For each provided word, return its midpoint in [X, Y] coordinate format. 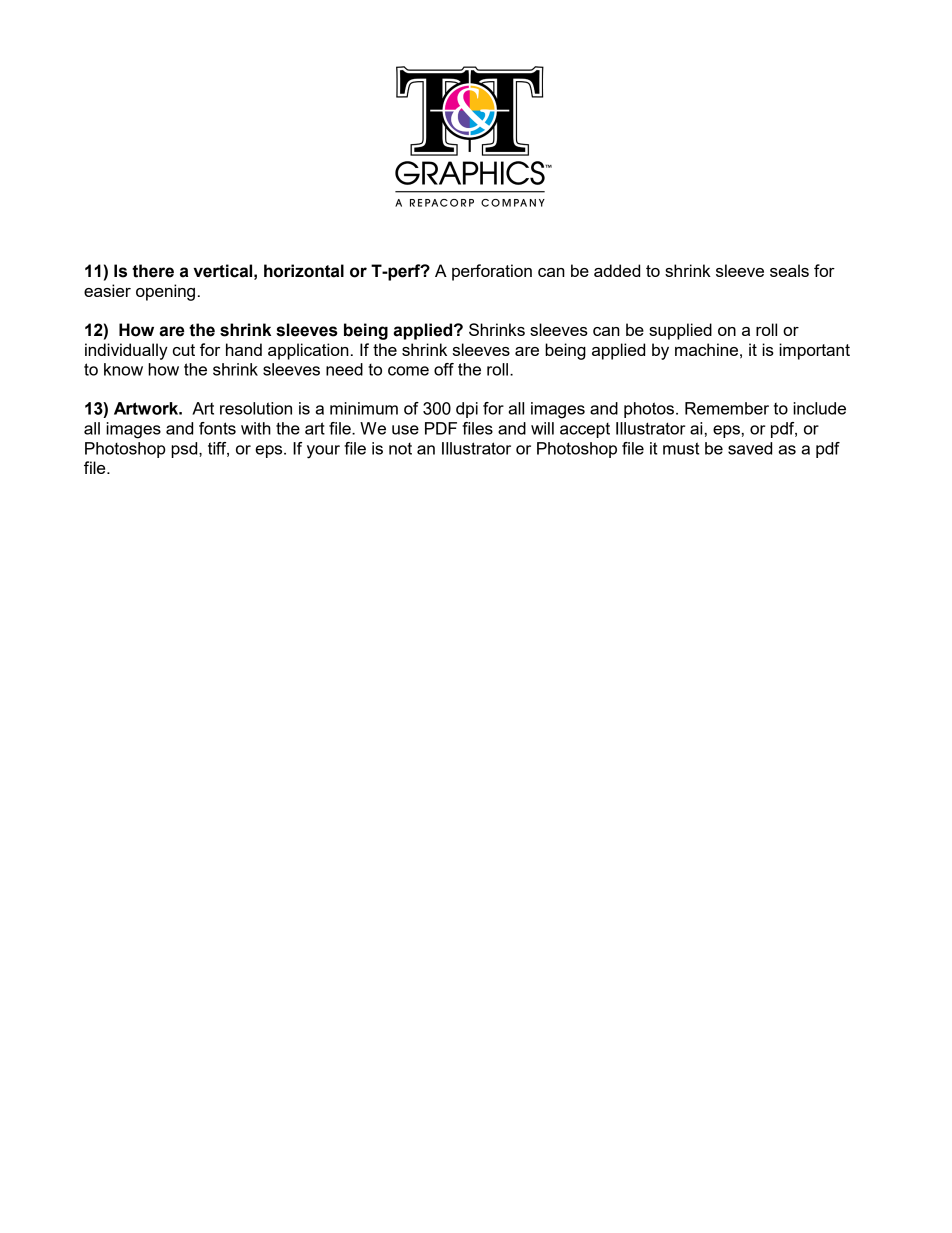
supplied [680, 331]
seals [789, 270]
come [408, 371]
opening [165, 292]
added [617, 270]
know [123, 369]
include [819, 408]
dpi [467, 410]
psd [185, 450]
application [308, 351]
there [153, 271]
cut [184, 350]
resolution [256, 408]
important [814, 351]
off [444, 369]
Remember [727, 408]
